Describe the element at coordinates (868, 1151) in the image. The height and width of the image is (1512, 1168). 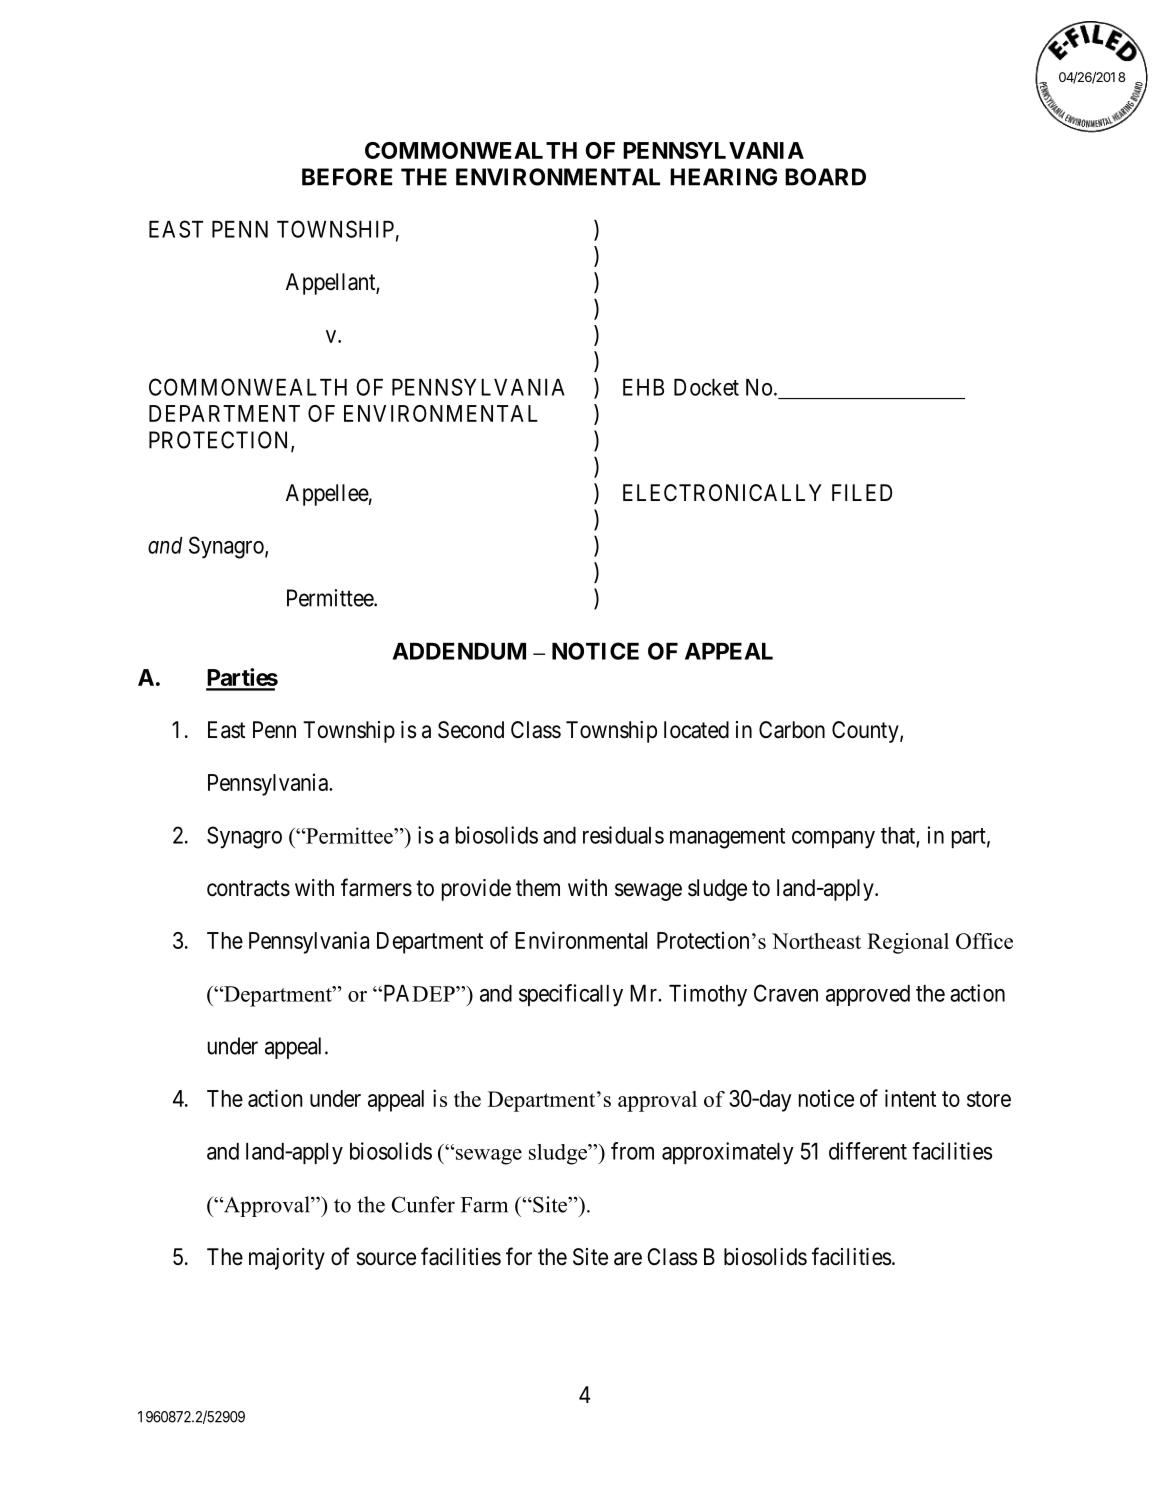
I see `different` at that location.
